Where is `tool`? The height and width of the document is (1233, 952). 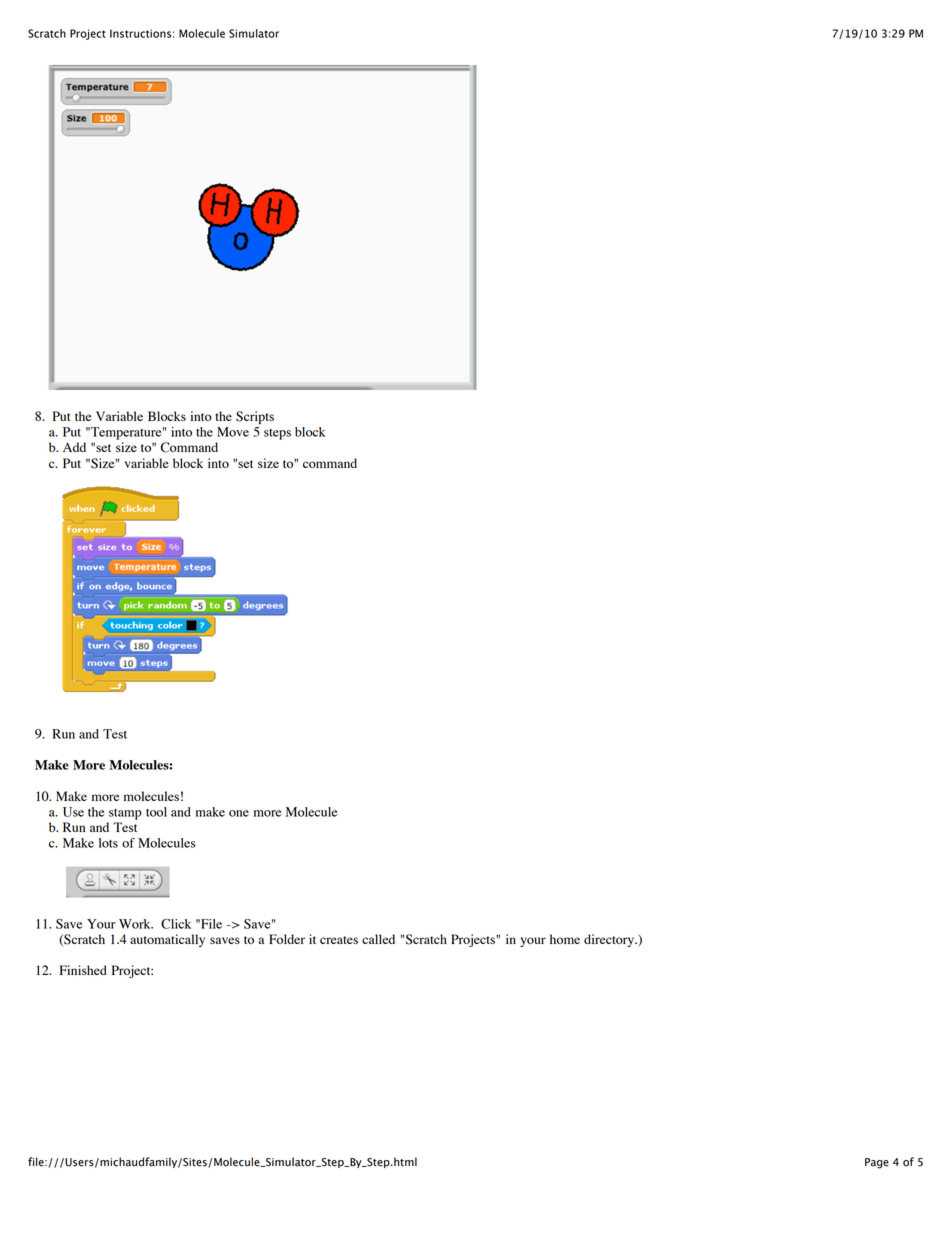 tool is located at coordinates (156, 812).
